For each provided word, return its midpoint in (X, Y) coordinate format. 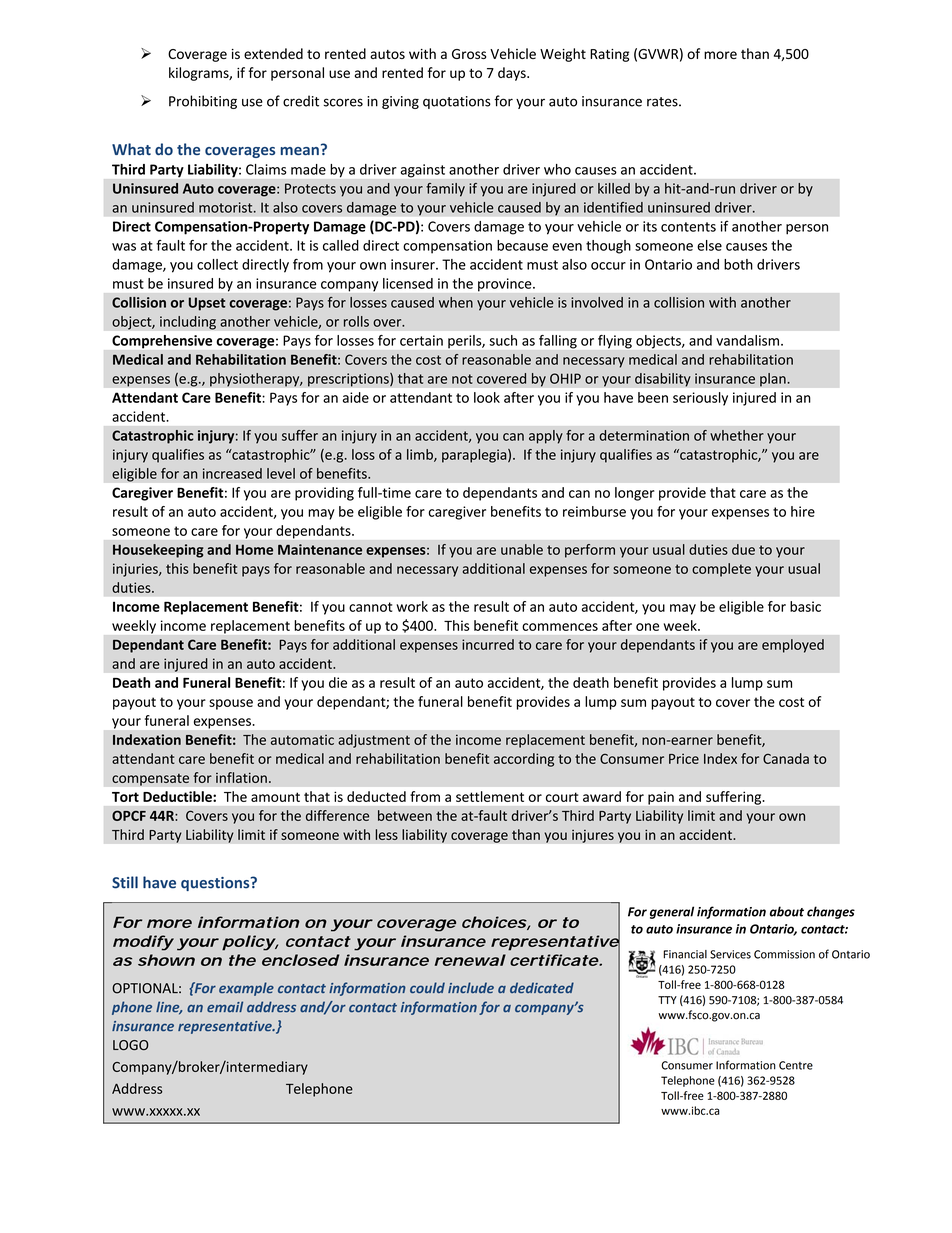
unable (522, 549)
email (225, 1007)
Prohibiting (203, 102)
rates (663, 102)
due (743, 549)
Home (254, 549)
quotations (457, 102)
